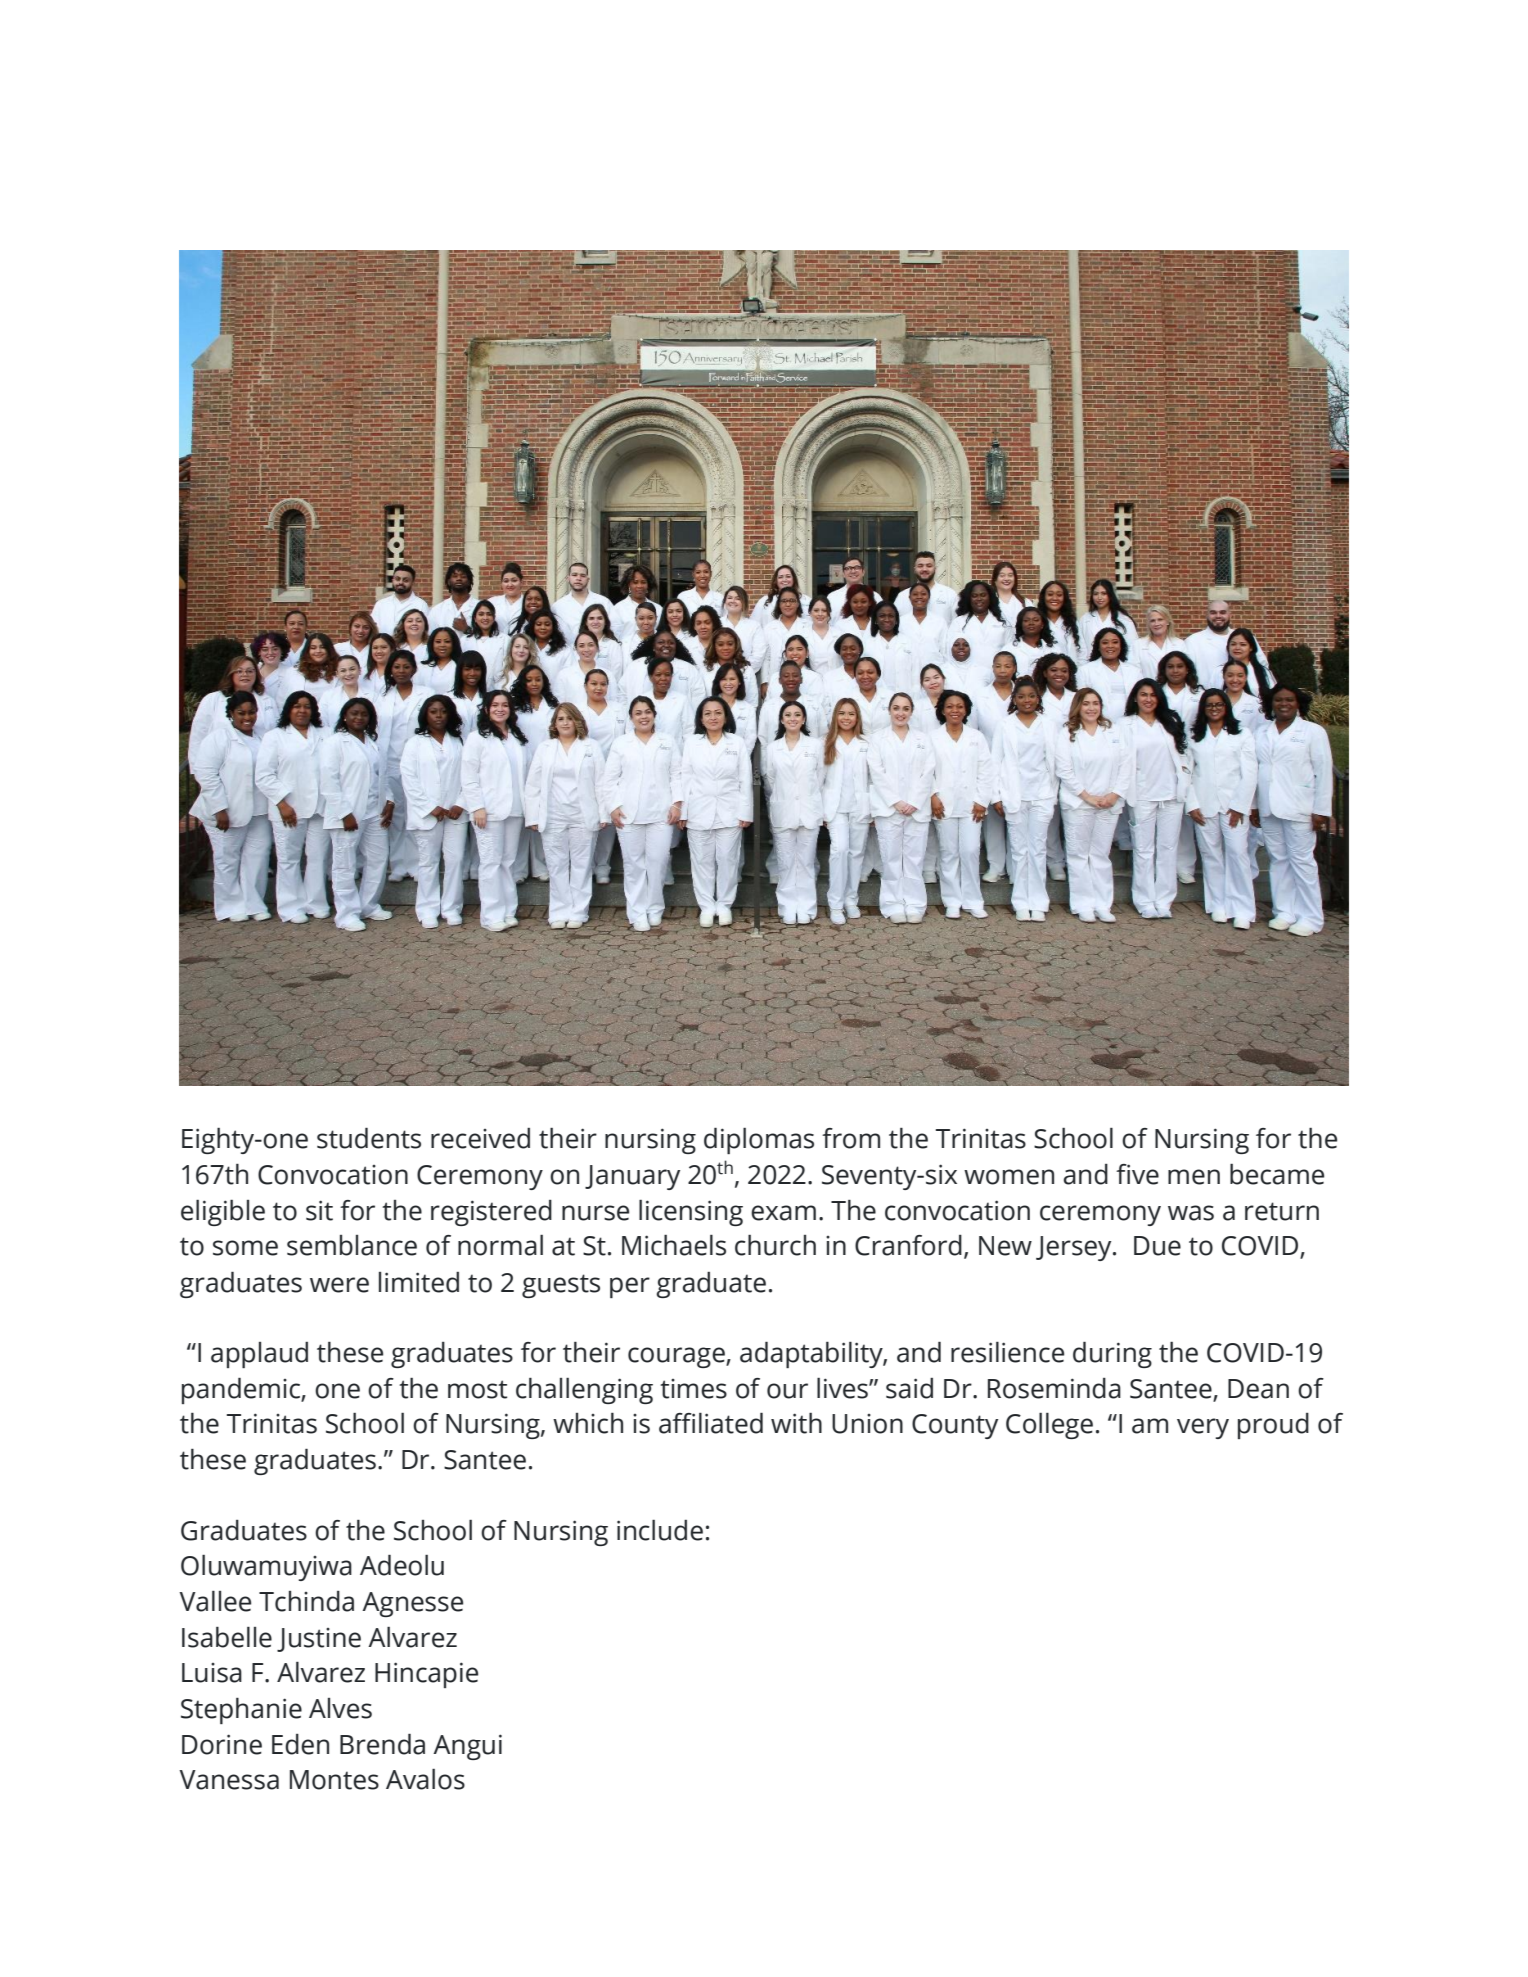  I want to click on affiliated, so click(711, 1423).
